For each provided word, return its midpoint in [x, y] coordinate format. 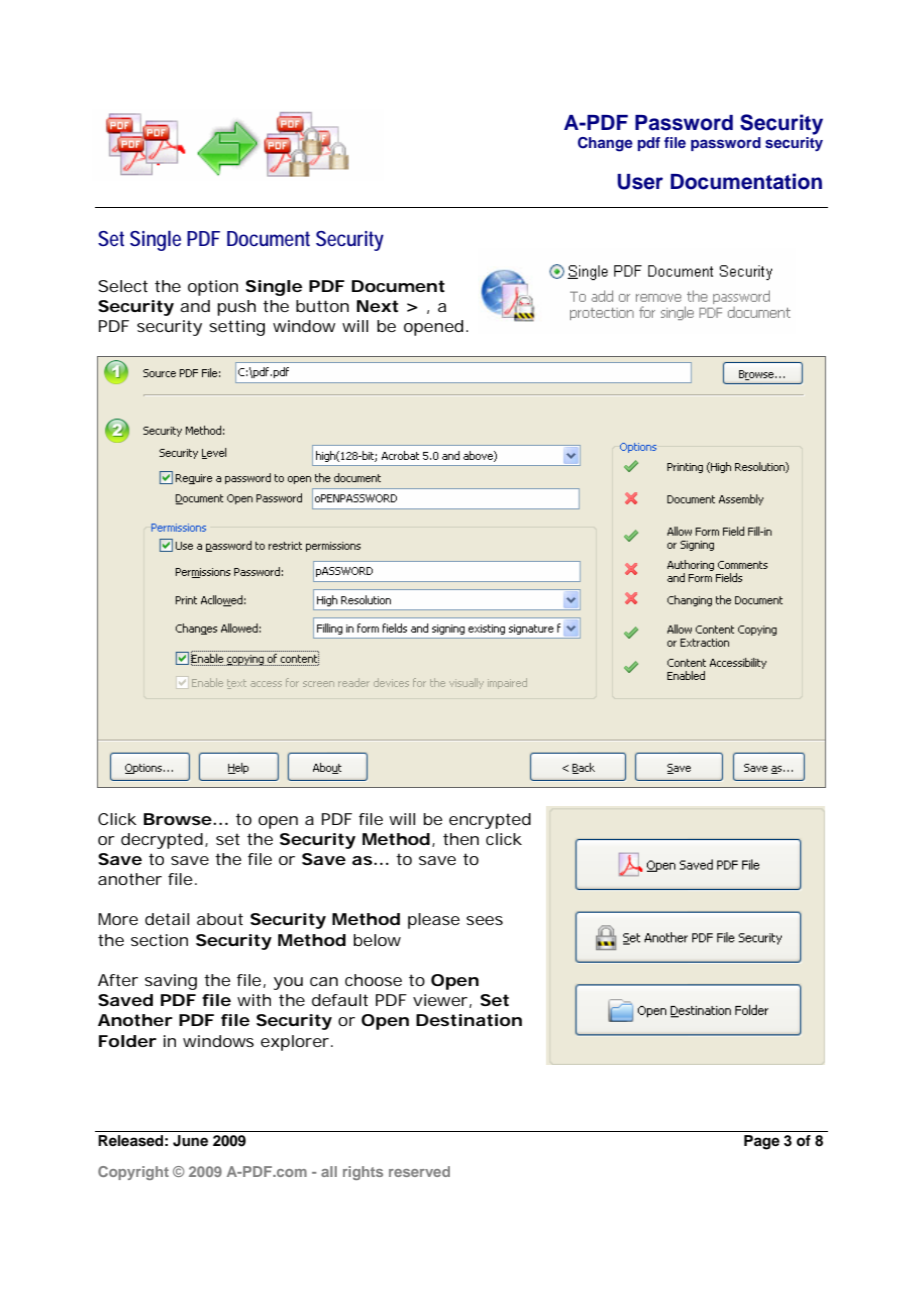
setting [237, 328]
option [213, 288]
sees [484, 920]
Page [762, 1142]
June [190, 1141]
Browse [179, 819]
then [461, 839]
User [640, 182]
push [237, 308]
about [220, 919]
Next [377, 306]
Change [605, 144]
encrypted [490, 821]
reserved [419, 1171]
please [434, 921]
